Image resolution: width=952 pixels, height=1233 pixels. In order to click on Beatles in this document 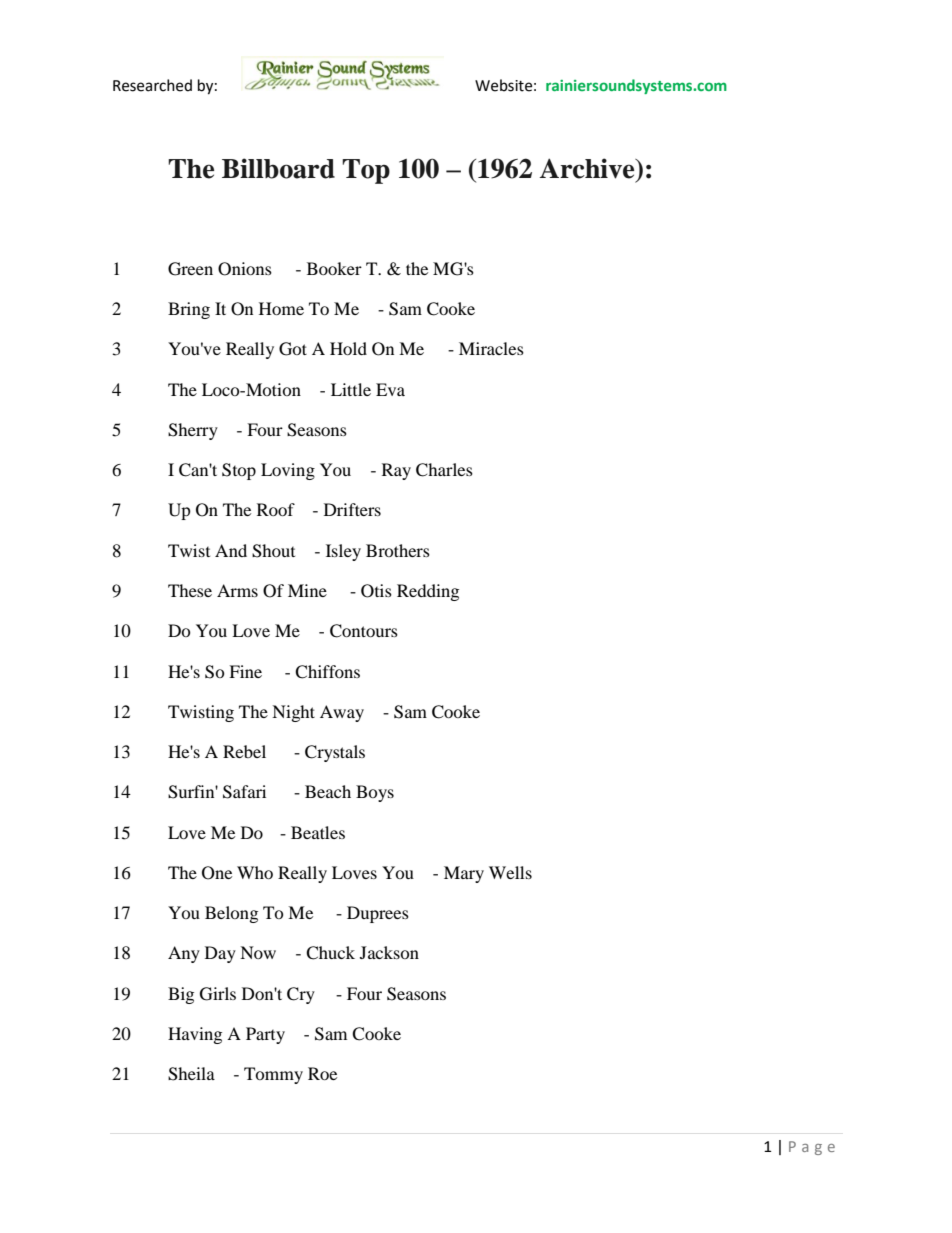, I will do `click(318, 832)`.
